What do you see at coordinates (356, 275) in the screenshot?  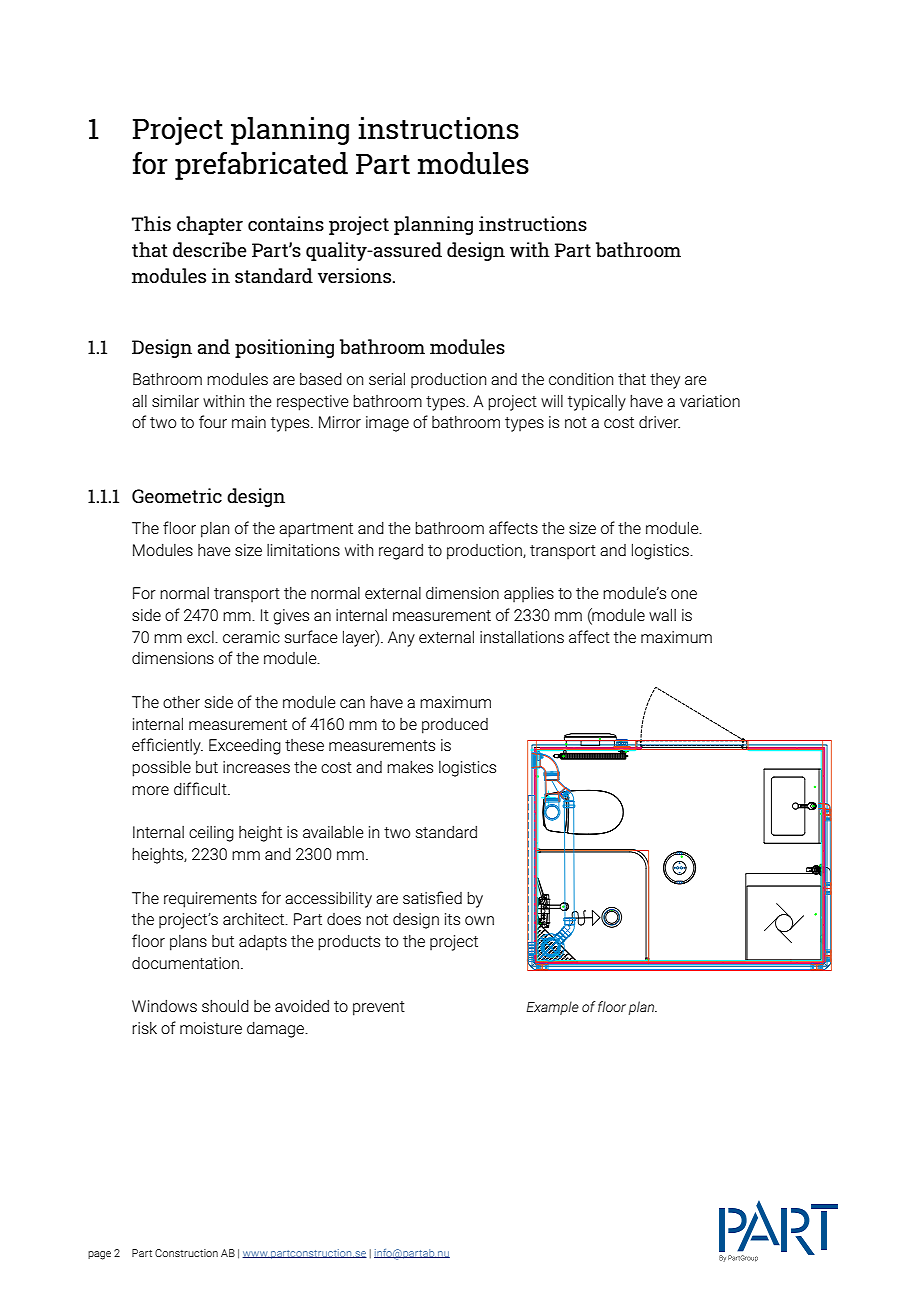 I see `versions` at bounding box center [356, 275].
